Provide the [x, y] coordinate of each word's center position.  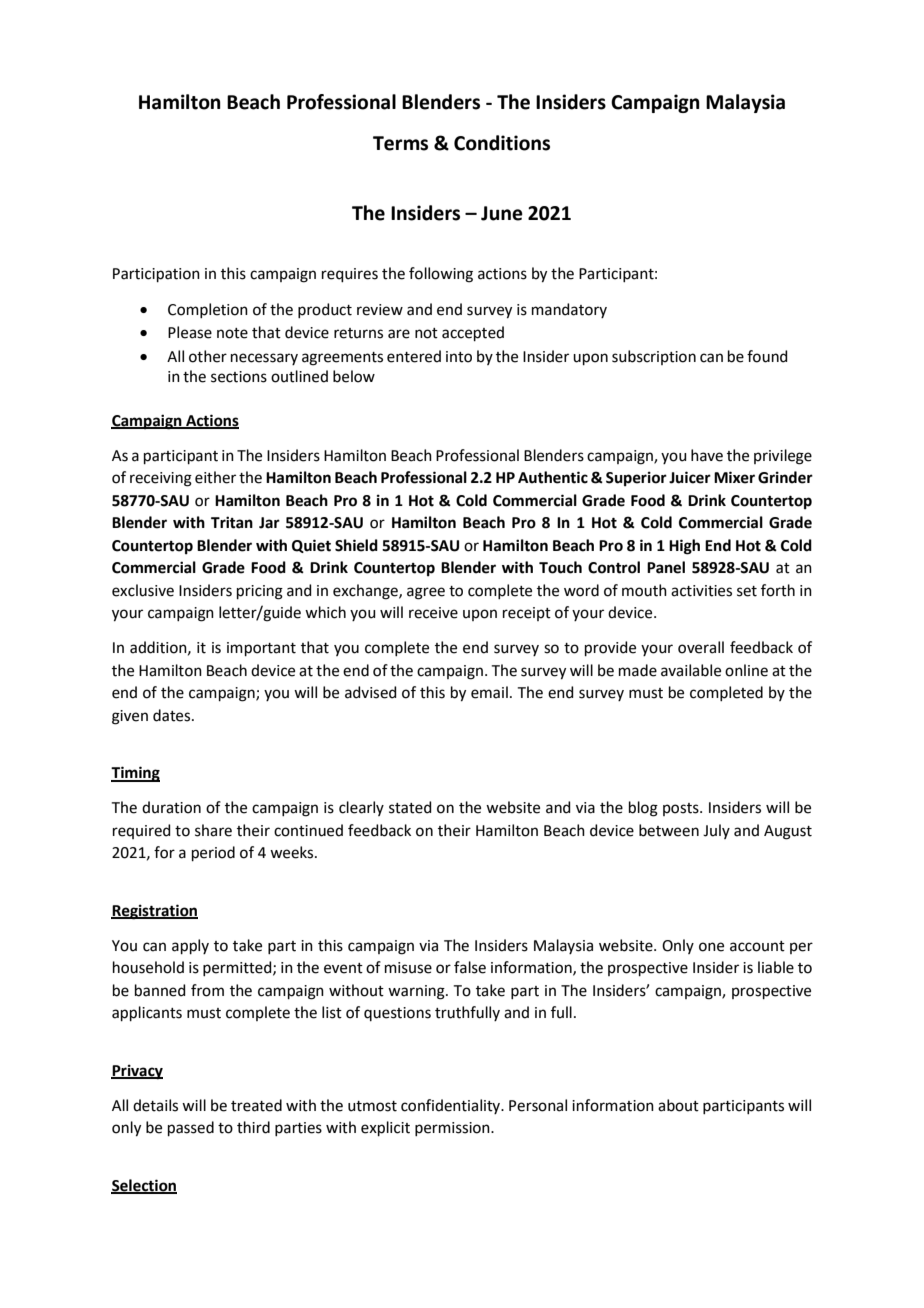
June [502, 213]
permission [453, 1129]
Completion [208, 310]
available [691, 670]
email [489, 692]
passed [191, 1128]
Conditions [502, 143]
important [261, 649]
